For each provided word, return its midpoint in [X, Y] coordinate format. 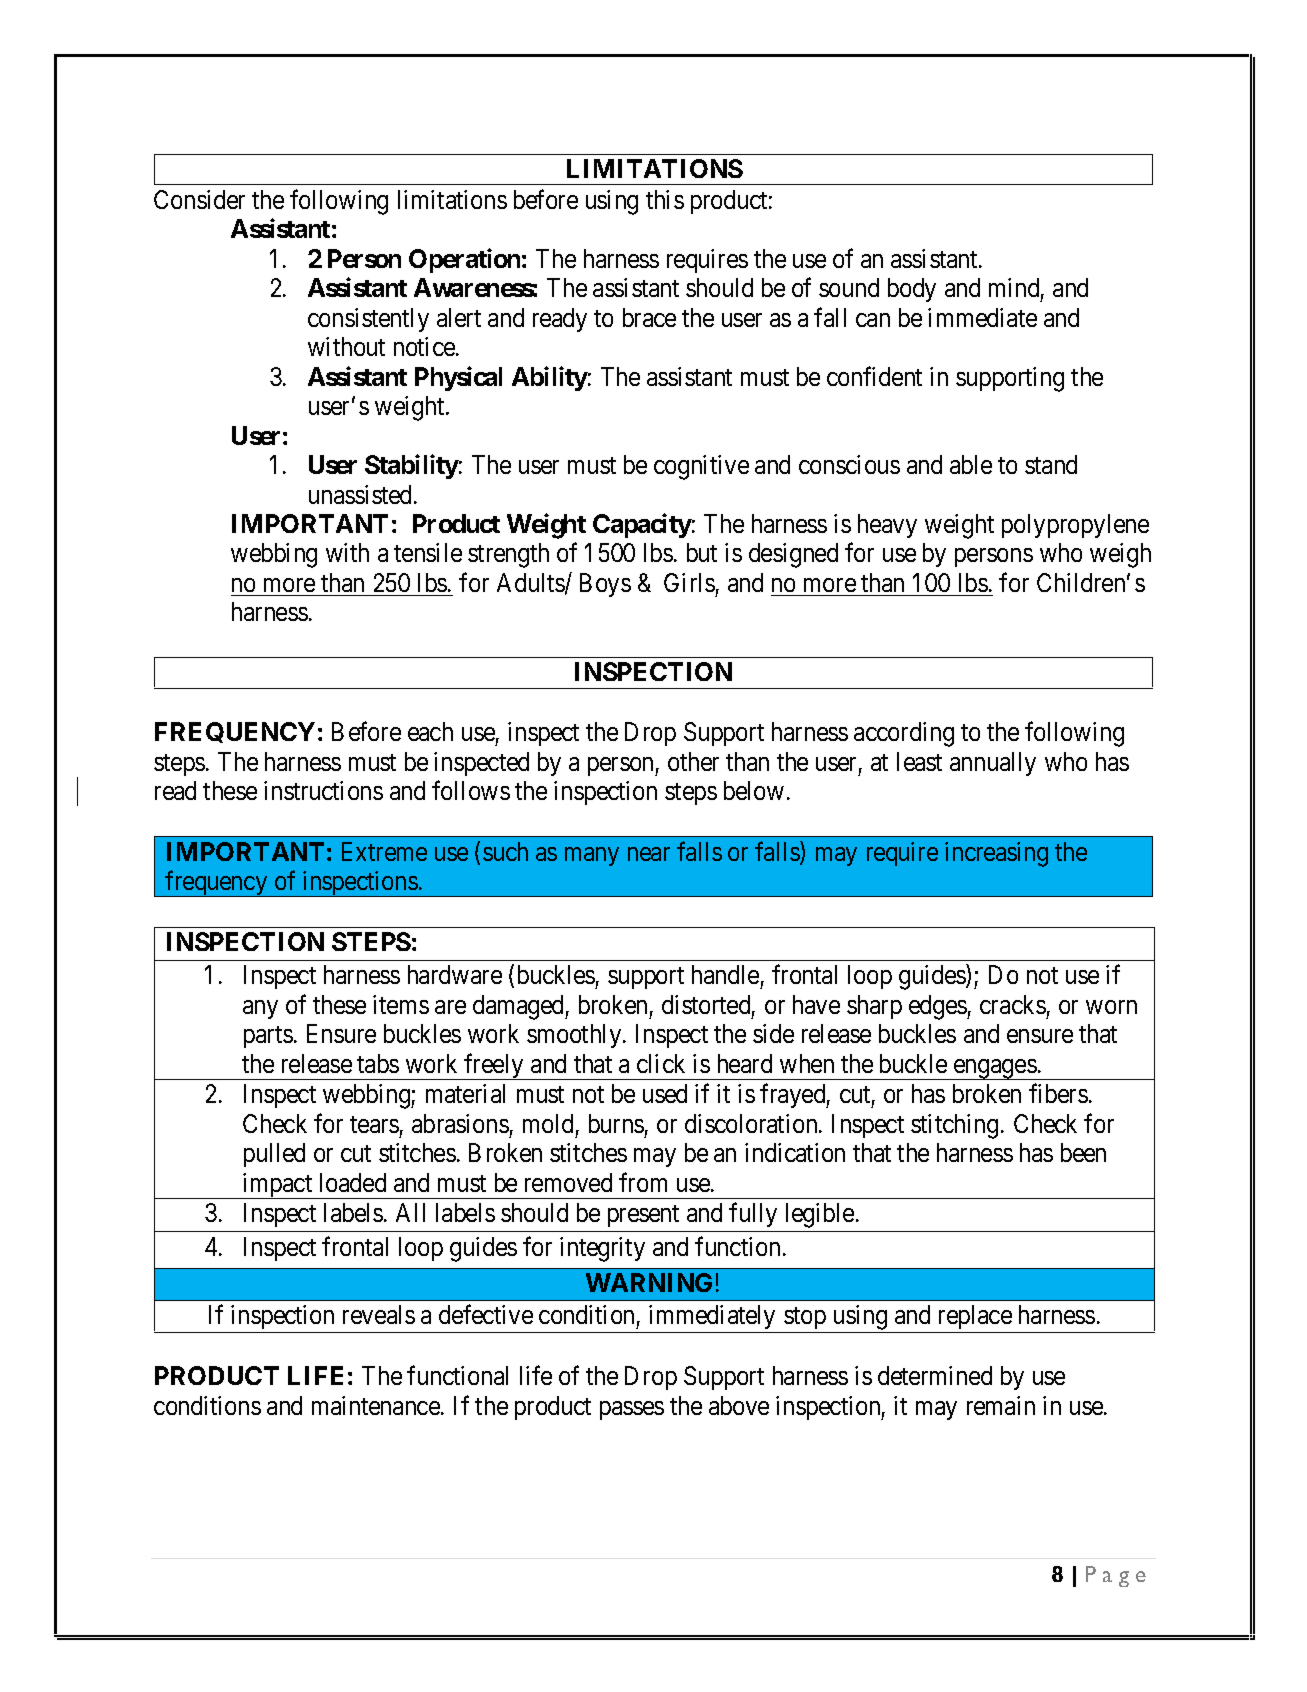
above [739, 1405]
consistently [368, 320]
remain [1001, 1405]
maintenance [376, 1405]
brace [649, 317]
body [912, 290]
